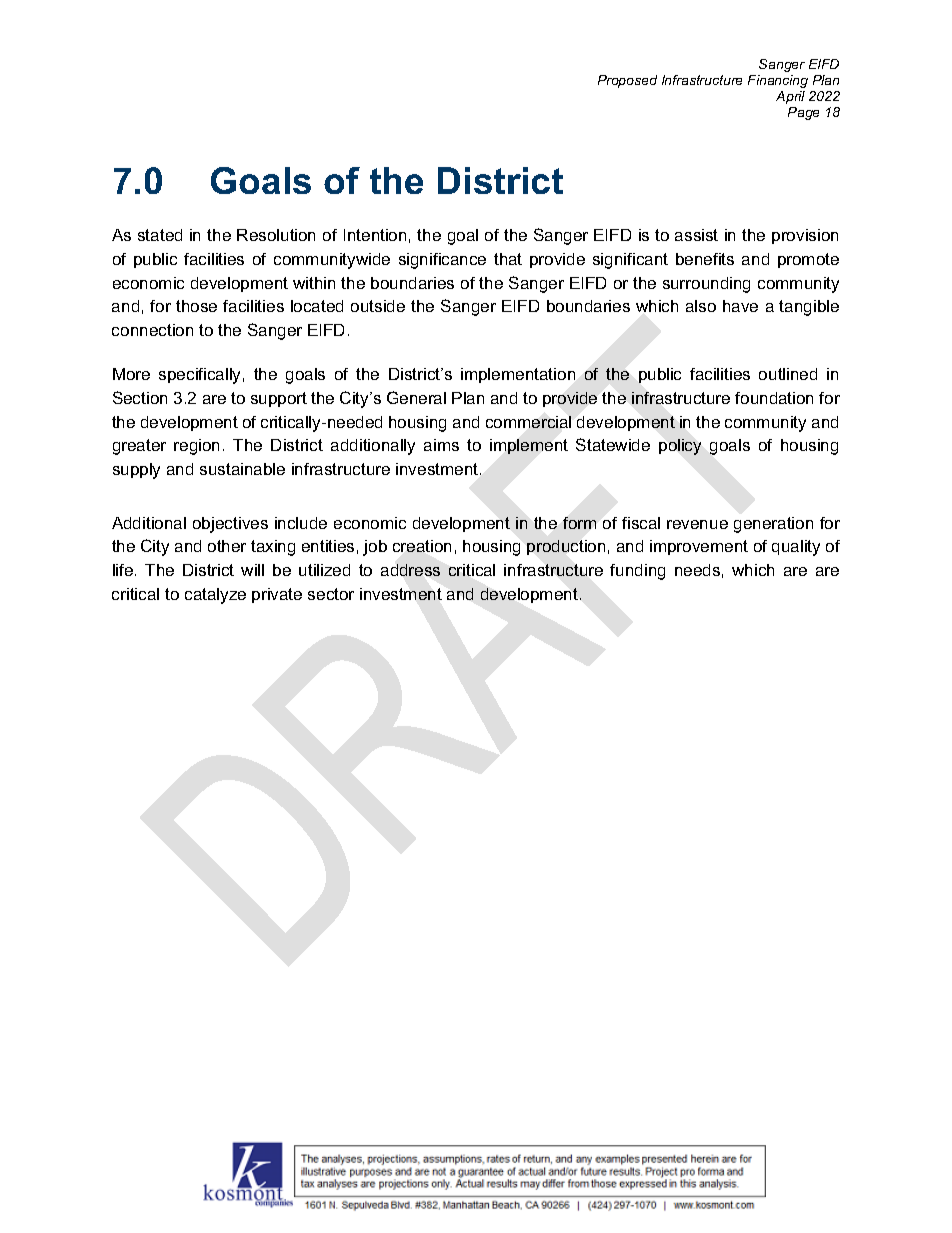 The height and width of the screenshot is (1233, 952). I want to click on connection, so click(152, 330).
